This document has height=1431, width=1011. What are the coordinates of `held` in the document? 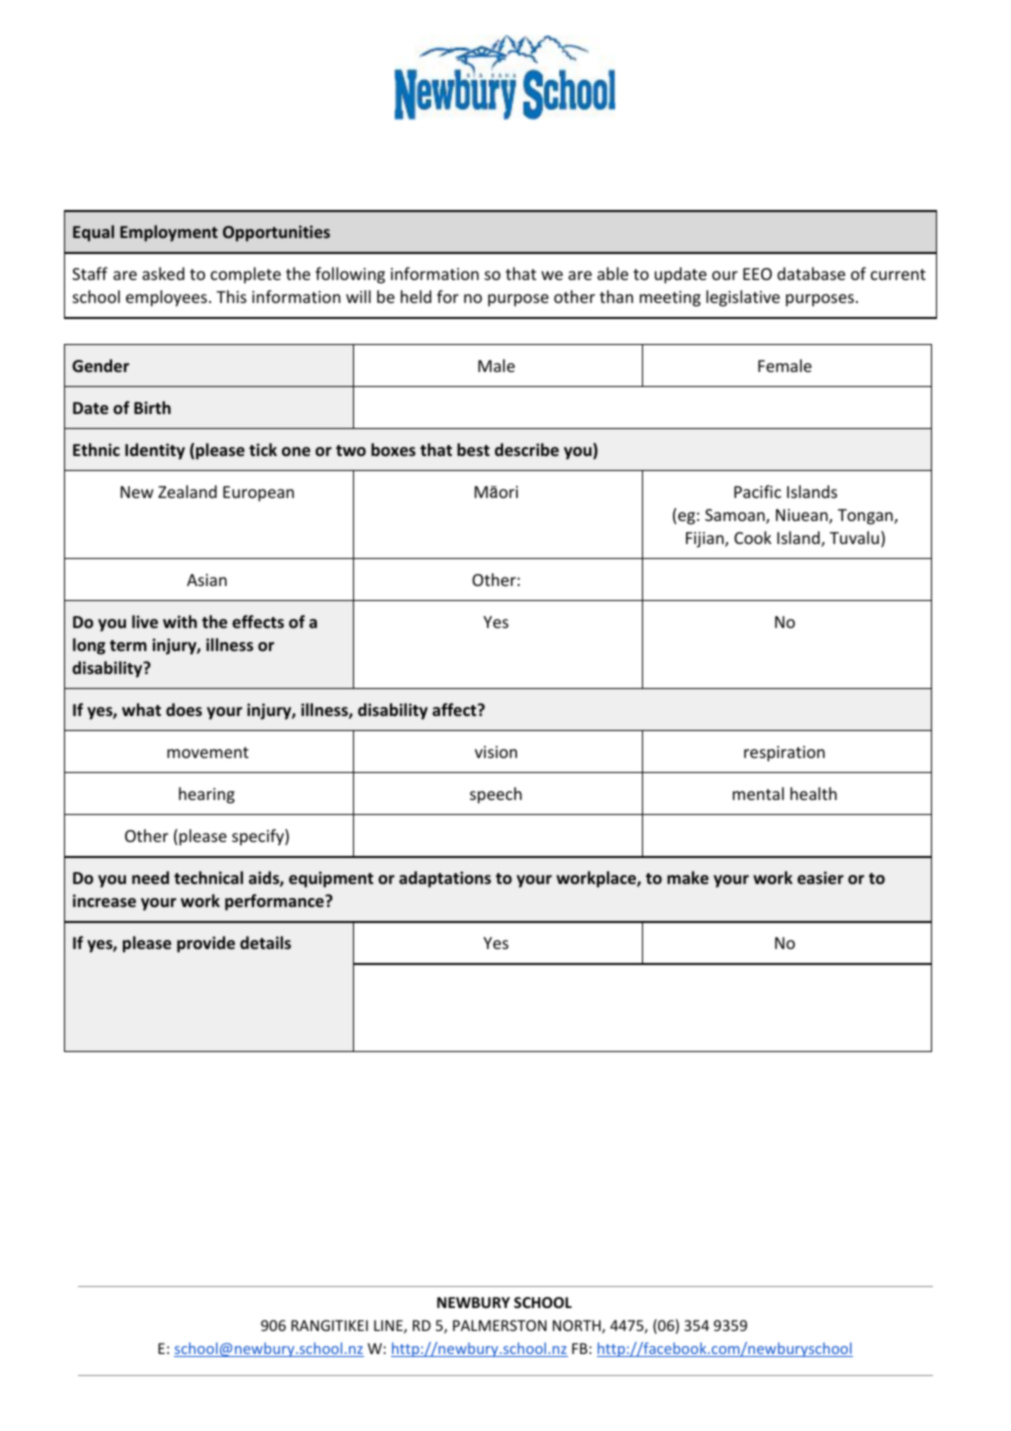 It's located at (416, 296).
